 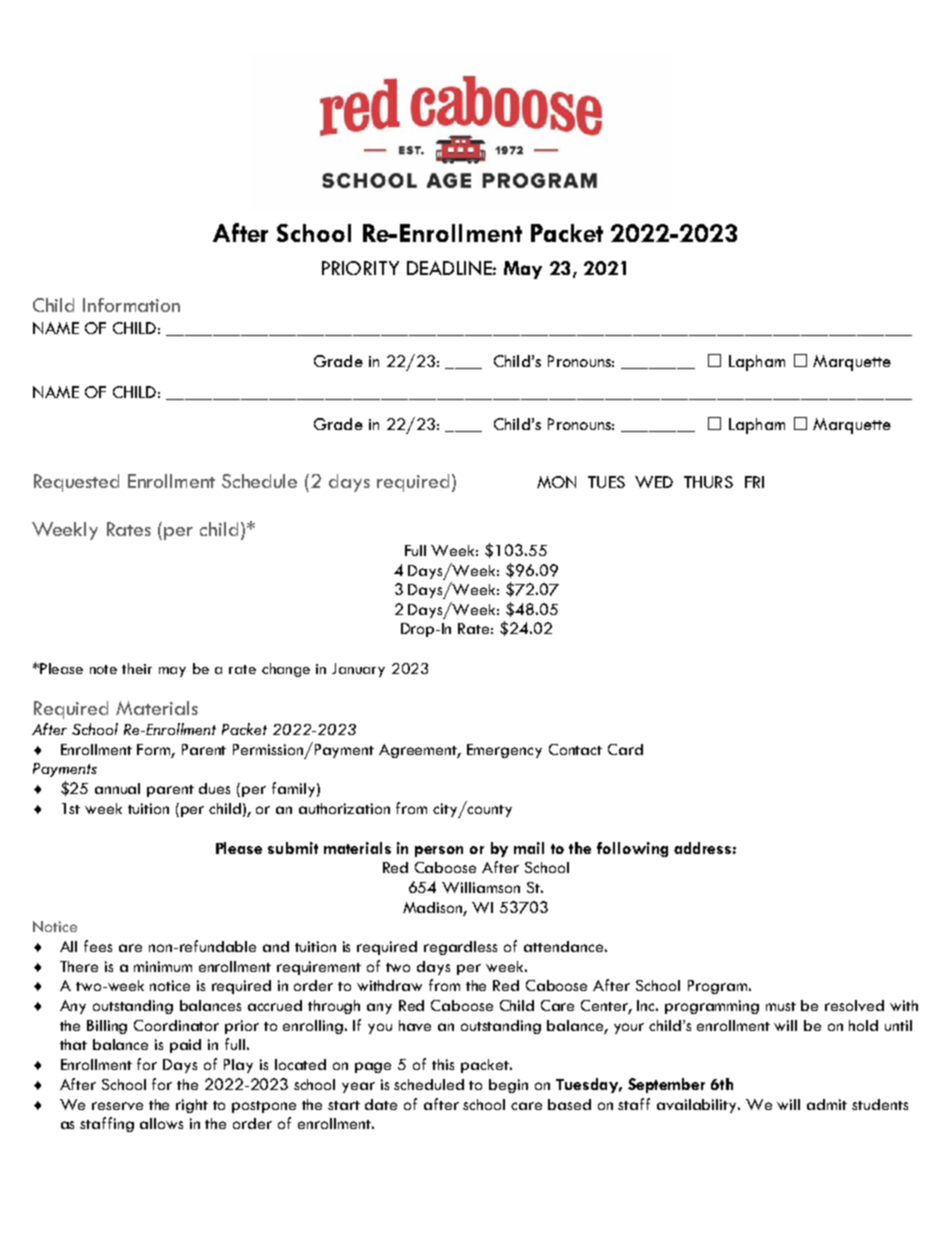 What do you see at coordinates (754, 482) in the screenshot?
I see `FRI` at bounding box center [754, 482].
